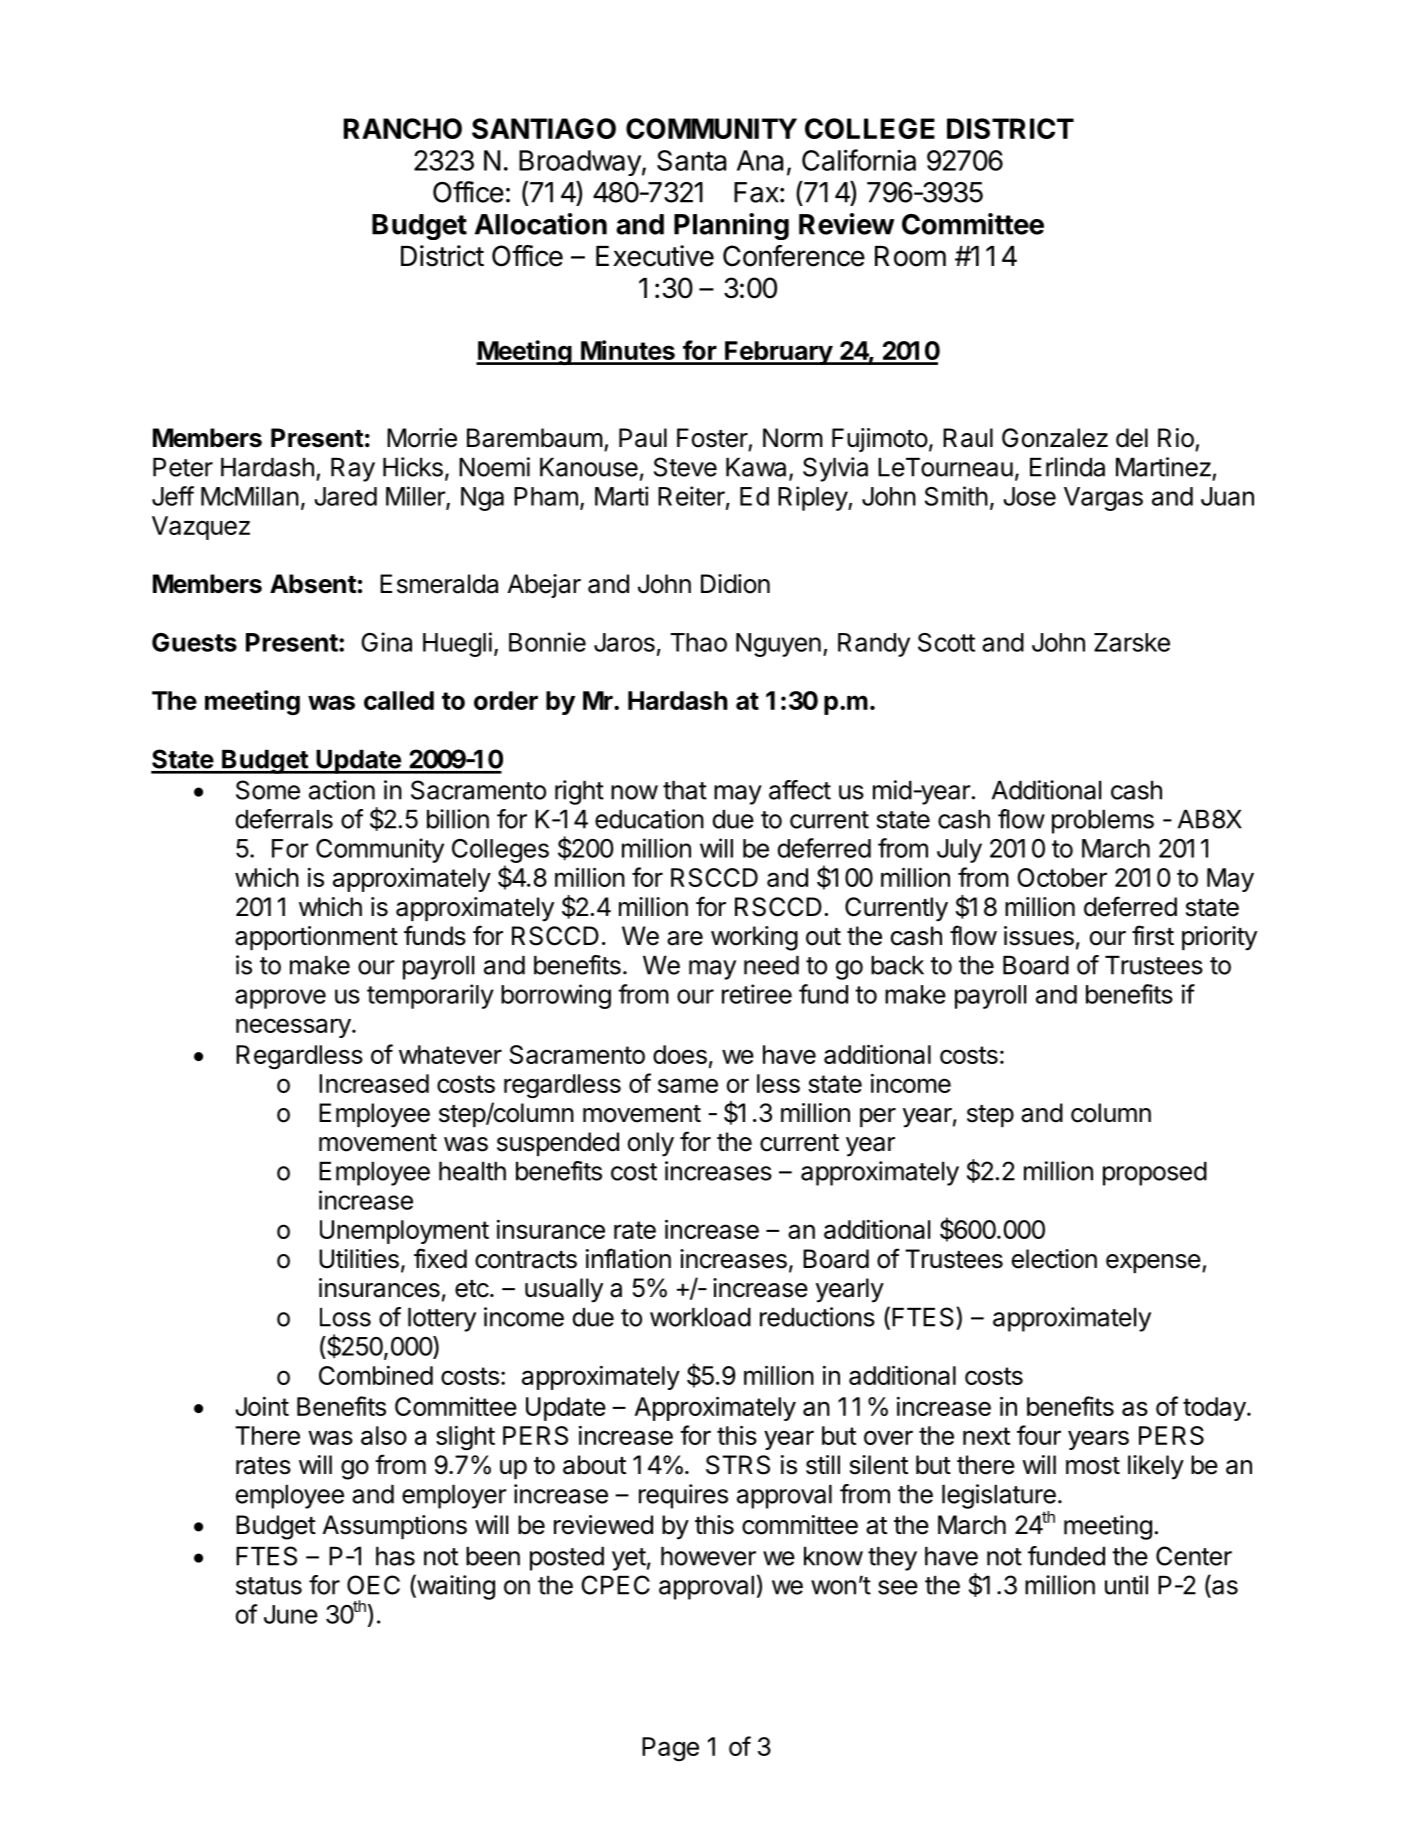 The height and width of the screenshot is (1828, 1413). Describe the element at coordinates (345, 1317) in the screenshot. I see `Loss` at that location.
